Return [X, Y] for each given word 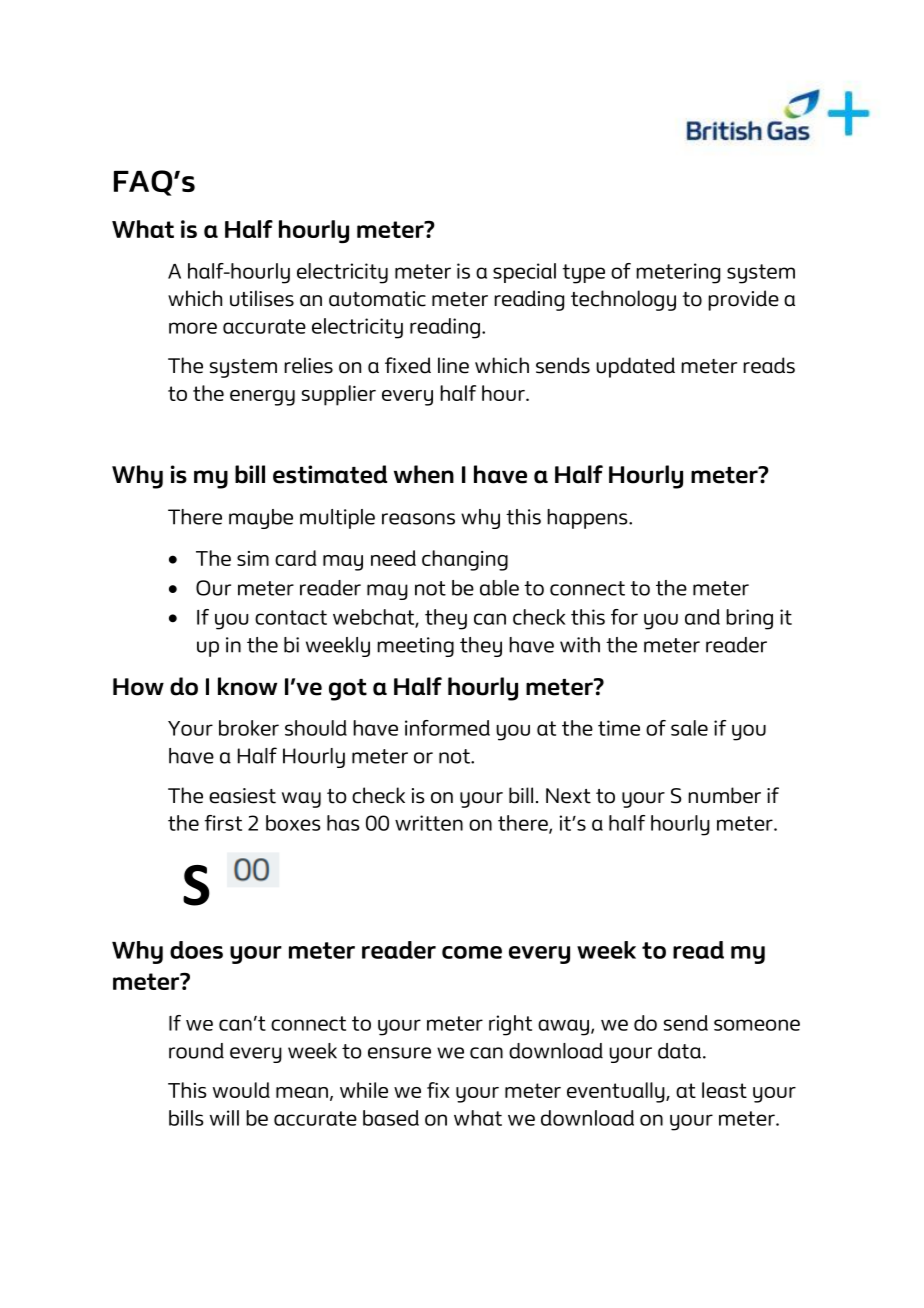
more [193, 328]
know [247, 686]
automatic [377, 299]
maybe [261, 519]
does [196, 950]
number [724, 795]
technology [623, 300]
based [391, 1118]
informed [447, 728]
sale [689, 728]
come [472, 952]
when [424, 474]
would [241, 1090]
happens [588, 519]
